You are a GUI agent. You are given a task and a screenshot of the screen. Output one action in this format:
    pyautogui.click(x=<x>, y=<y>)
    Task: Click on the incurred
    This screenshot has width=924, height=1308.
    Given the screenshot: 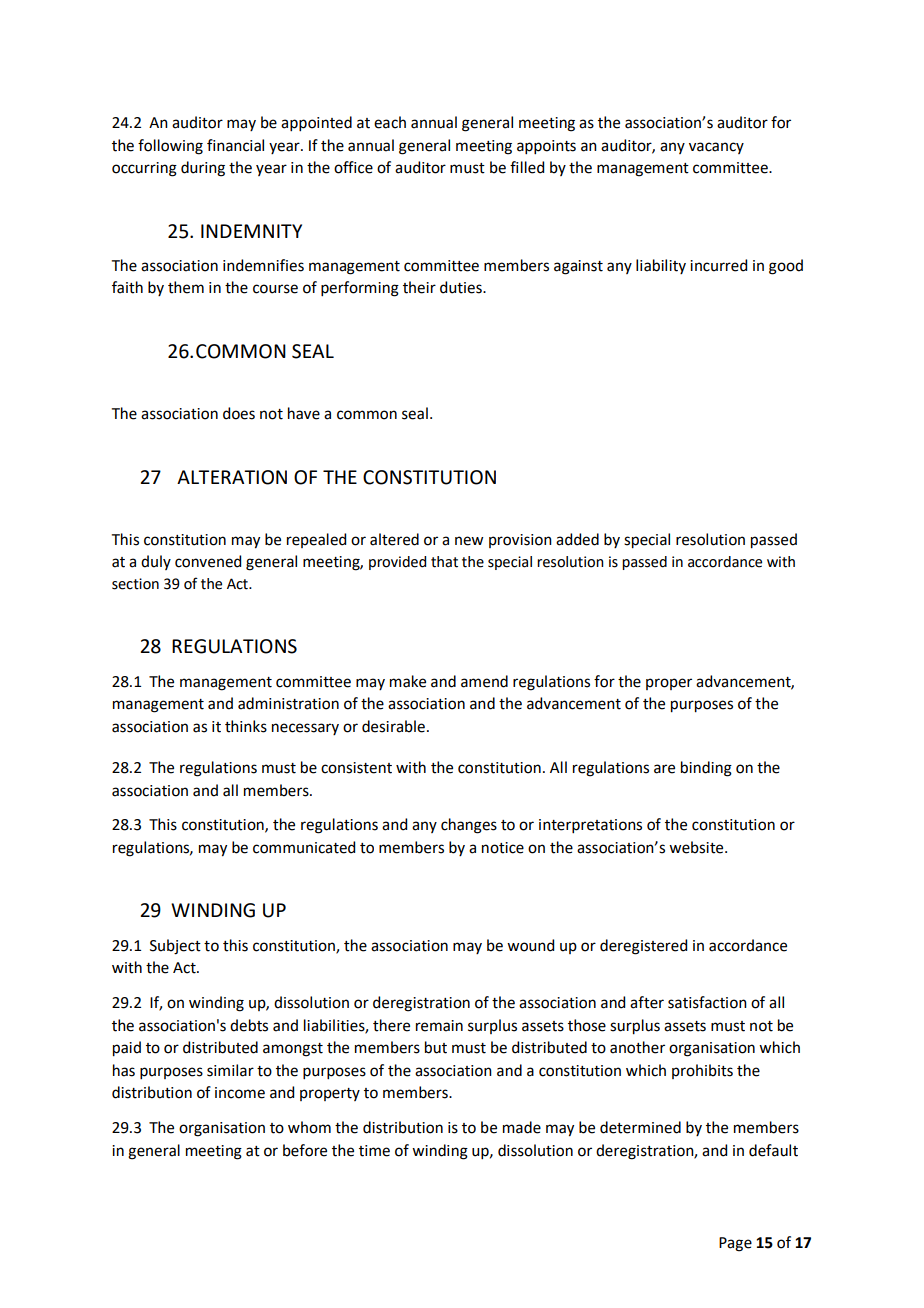 What is the action you would take?
    pyautogui.click(x=718, y=265)
